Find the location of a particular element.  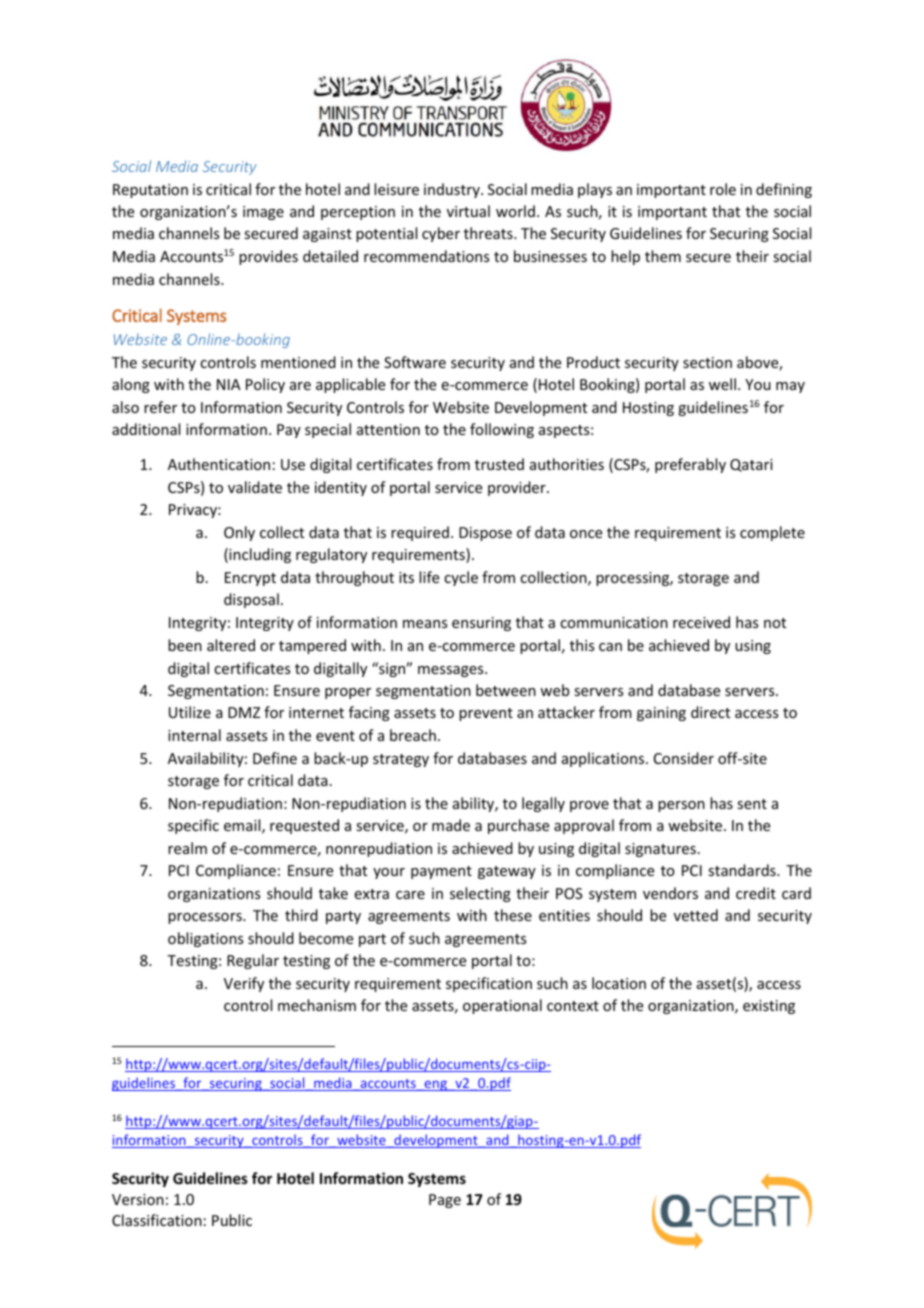

virtual is located at coordinates (468, 211).
